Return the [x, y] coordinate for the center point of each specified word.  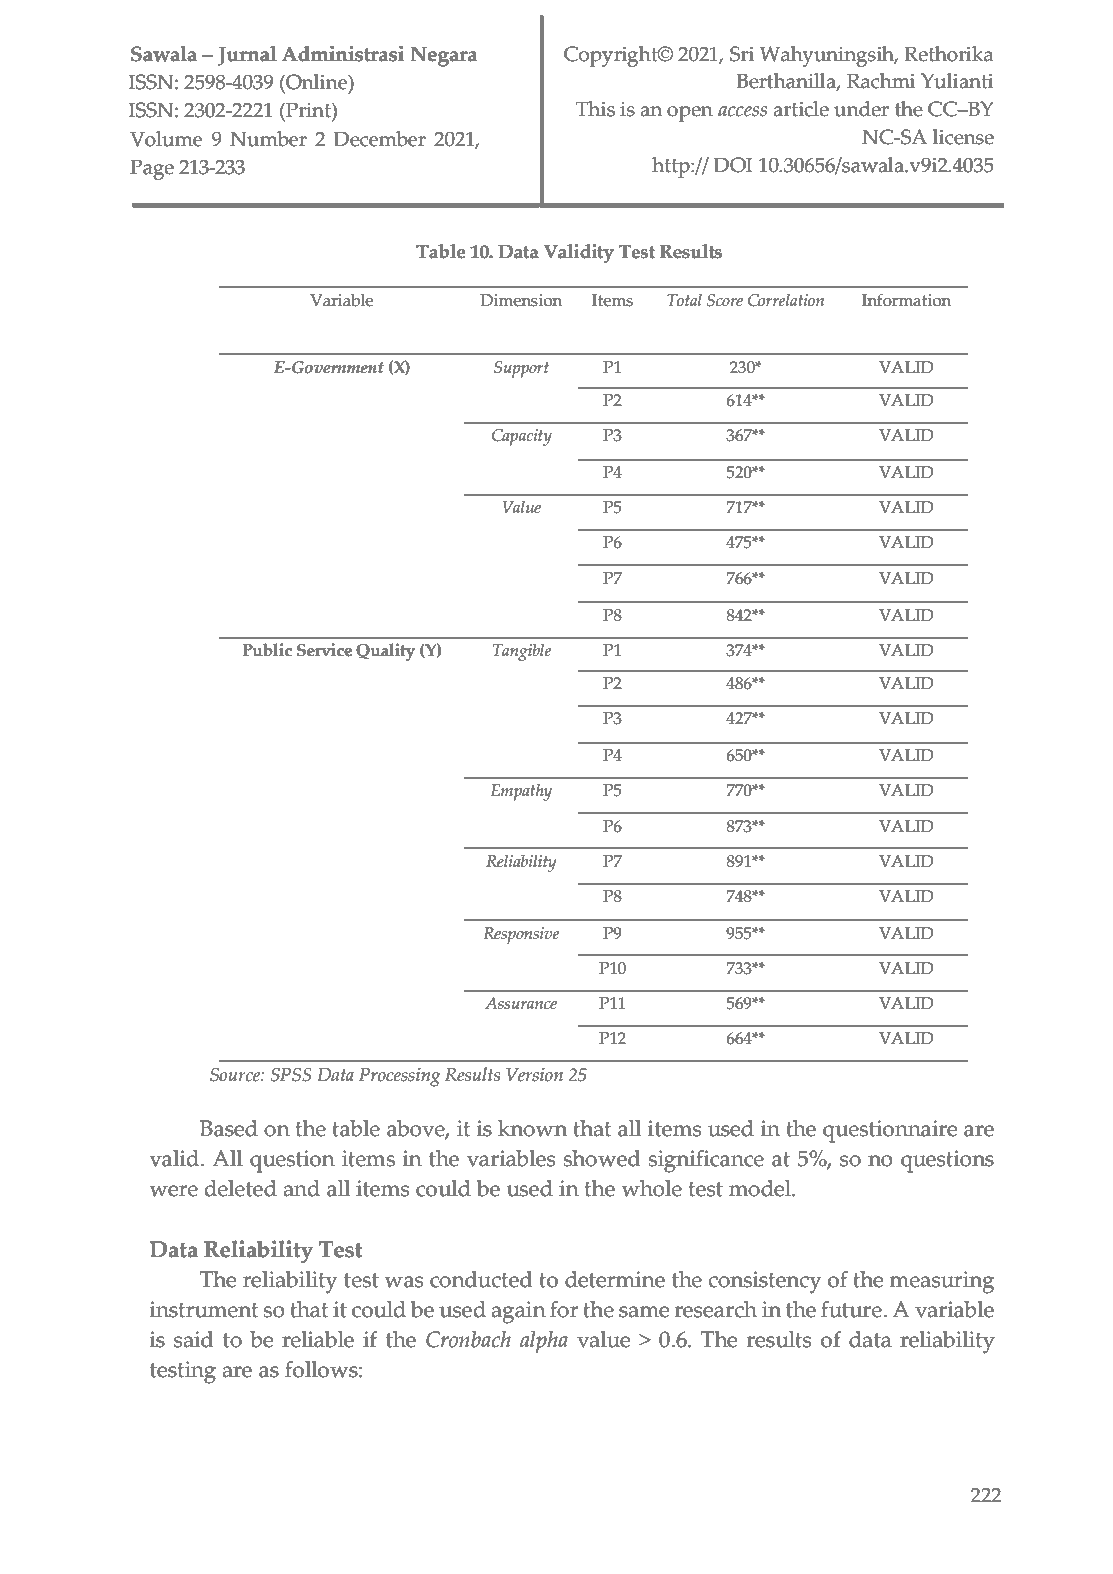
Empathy [521, 792]
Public [267, 650]
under [861, 109]
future [852, 1309]
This [595, 109]
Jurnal [247, 56]
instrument [203, 1309]
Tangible [522, 652]
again [518, 1312]
